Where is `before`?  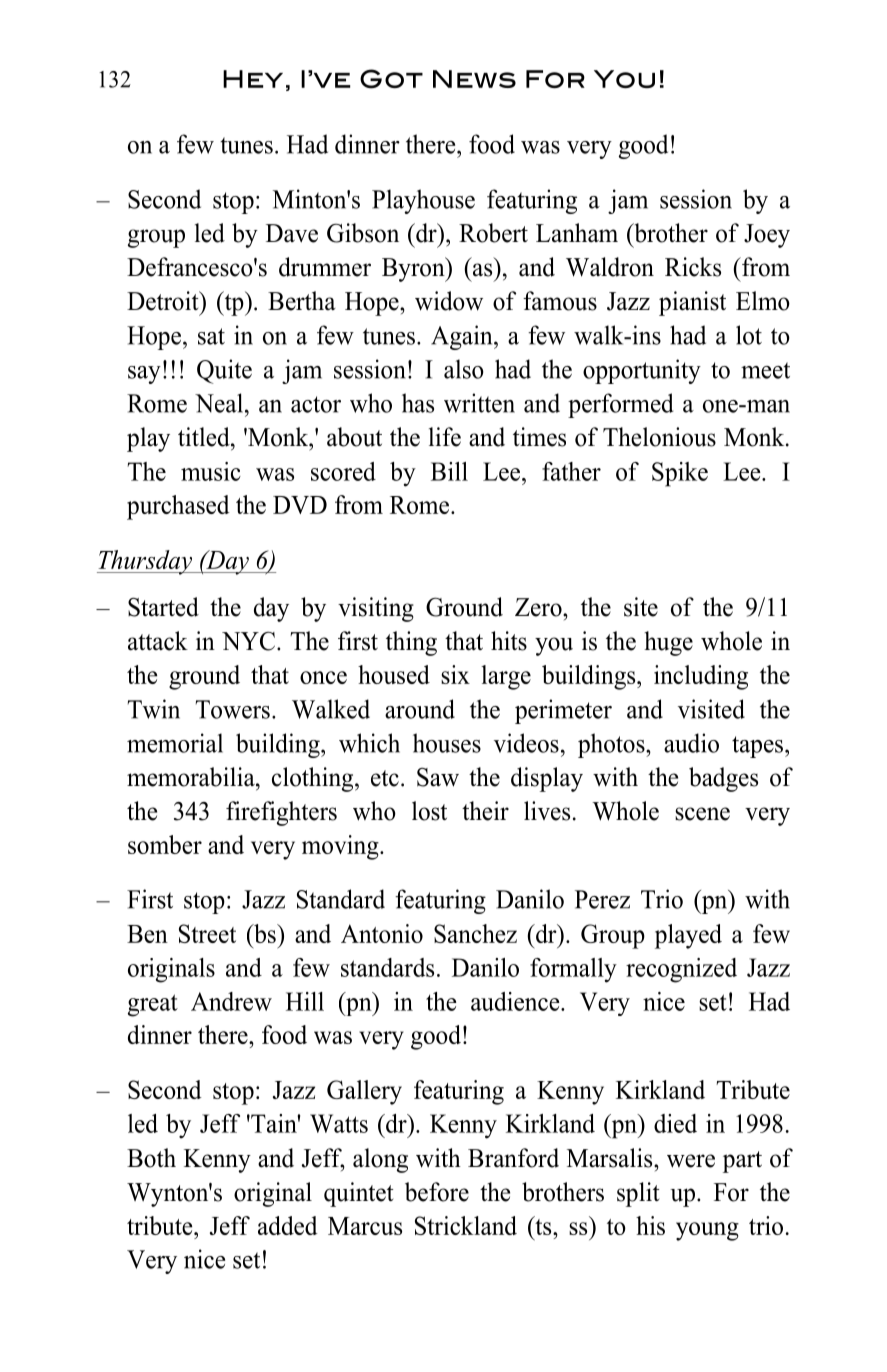 before is located at coordinates (437, 1192).
